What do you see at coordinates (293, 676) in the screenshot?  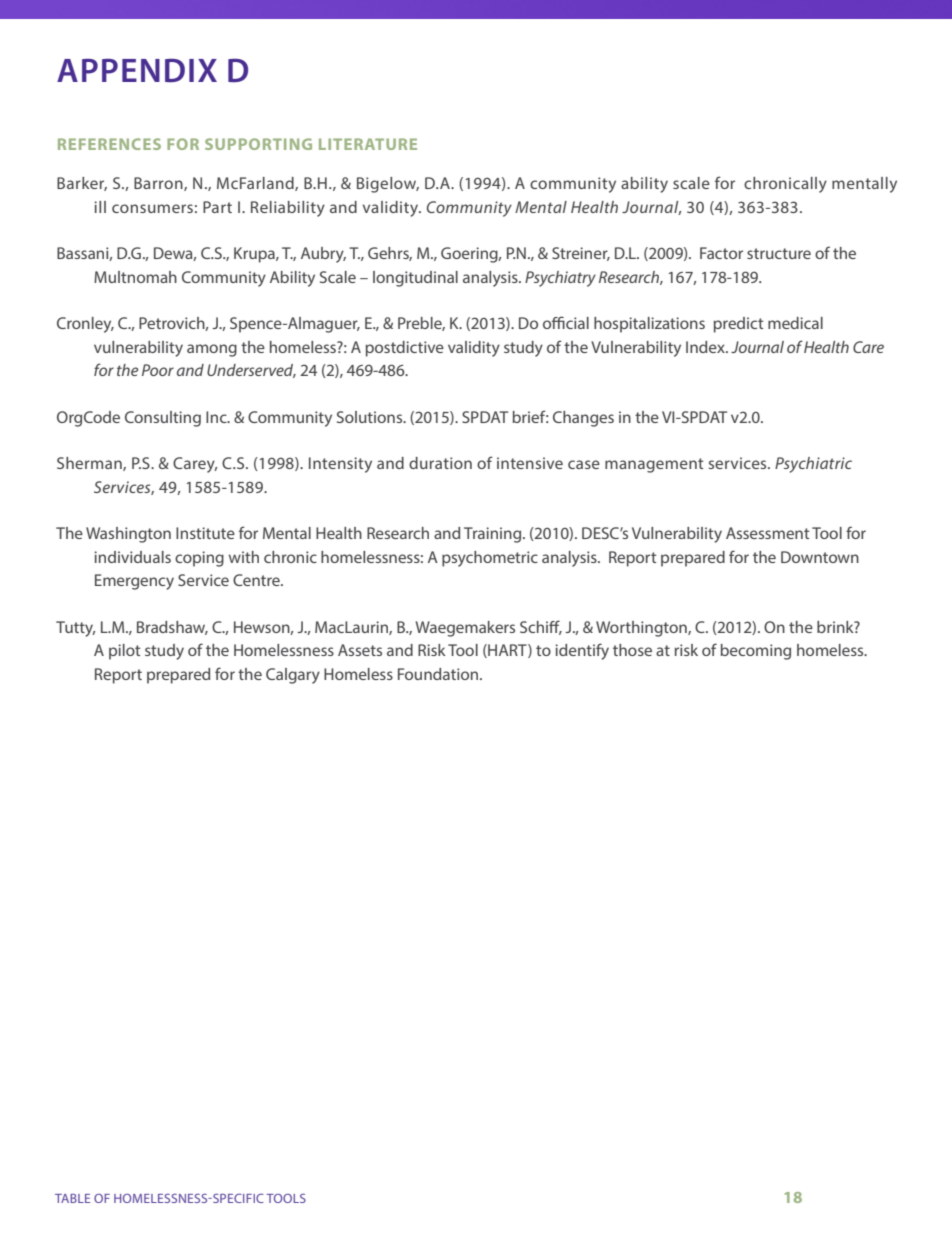 I see `Calgary` at bounding box center [293, 676].
